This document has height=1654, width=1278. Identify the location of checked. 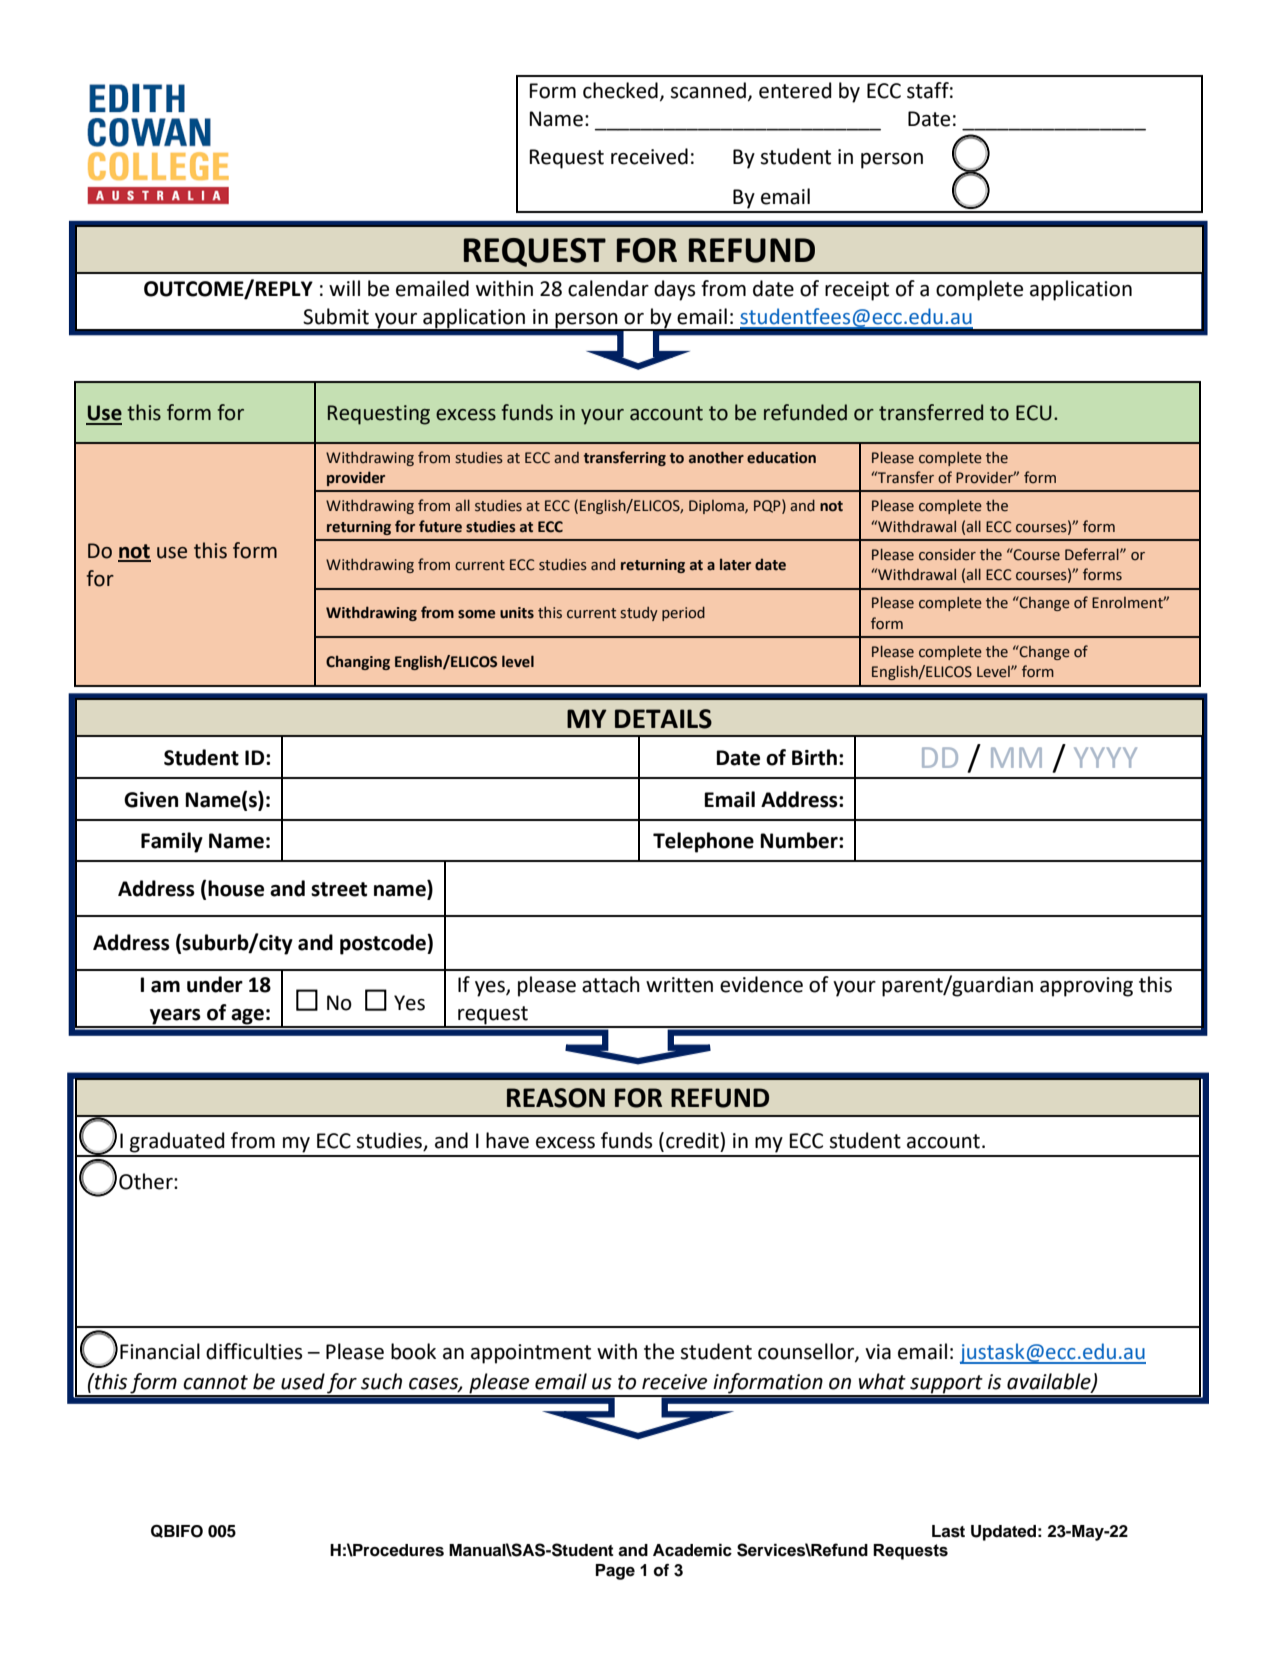
(620, 90).
